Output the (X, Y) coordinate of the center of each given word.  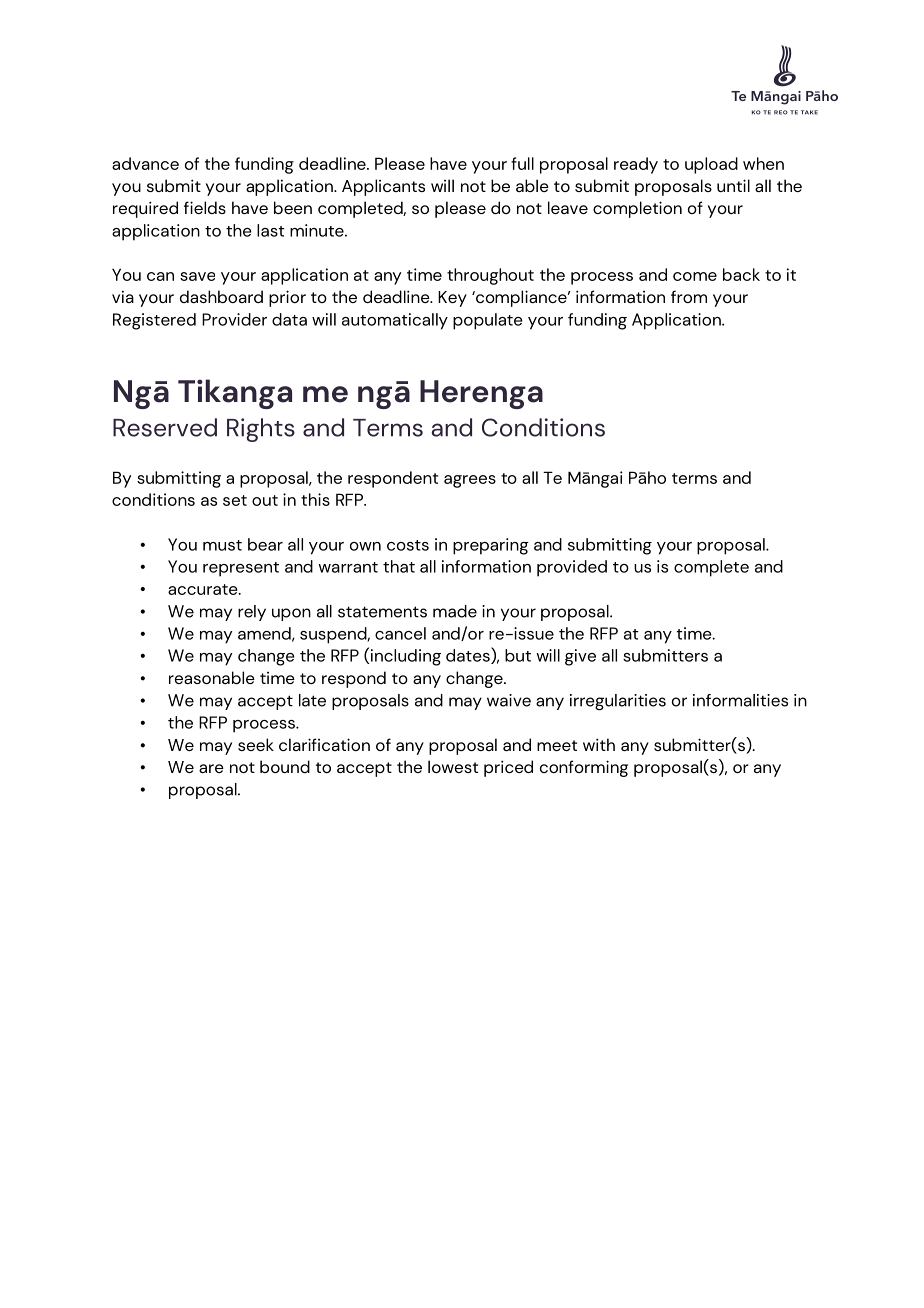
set (235, 500)
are (211, 768)
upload (711, 165)
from (689, 296)
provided (572, 568)
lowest (453, 766)
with (599, 744)
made (455, 611)
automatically (395, 321)
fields (205, 207)
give (580, 657)
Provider (234, 319)
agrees (470, 481)
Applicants (383, 187)
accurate (204, 589)
